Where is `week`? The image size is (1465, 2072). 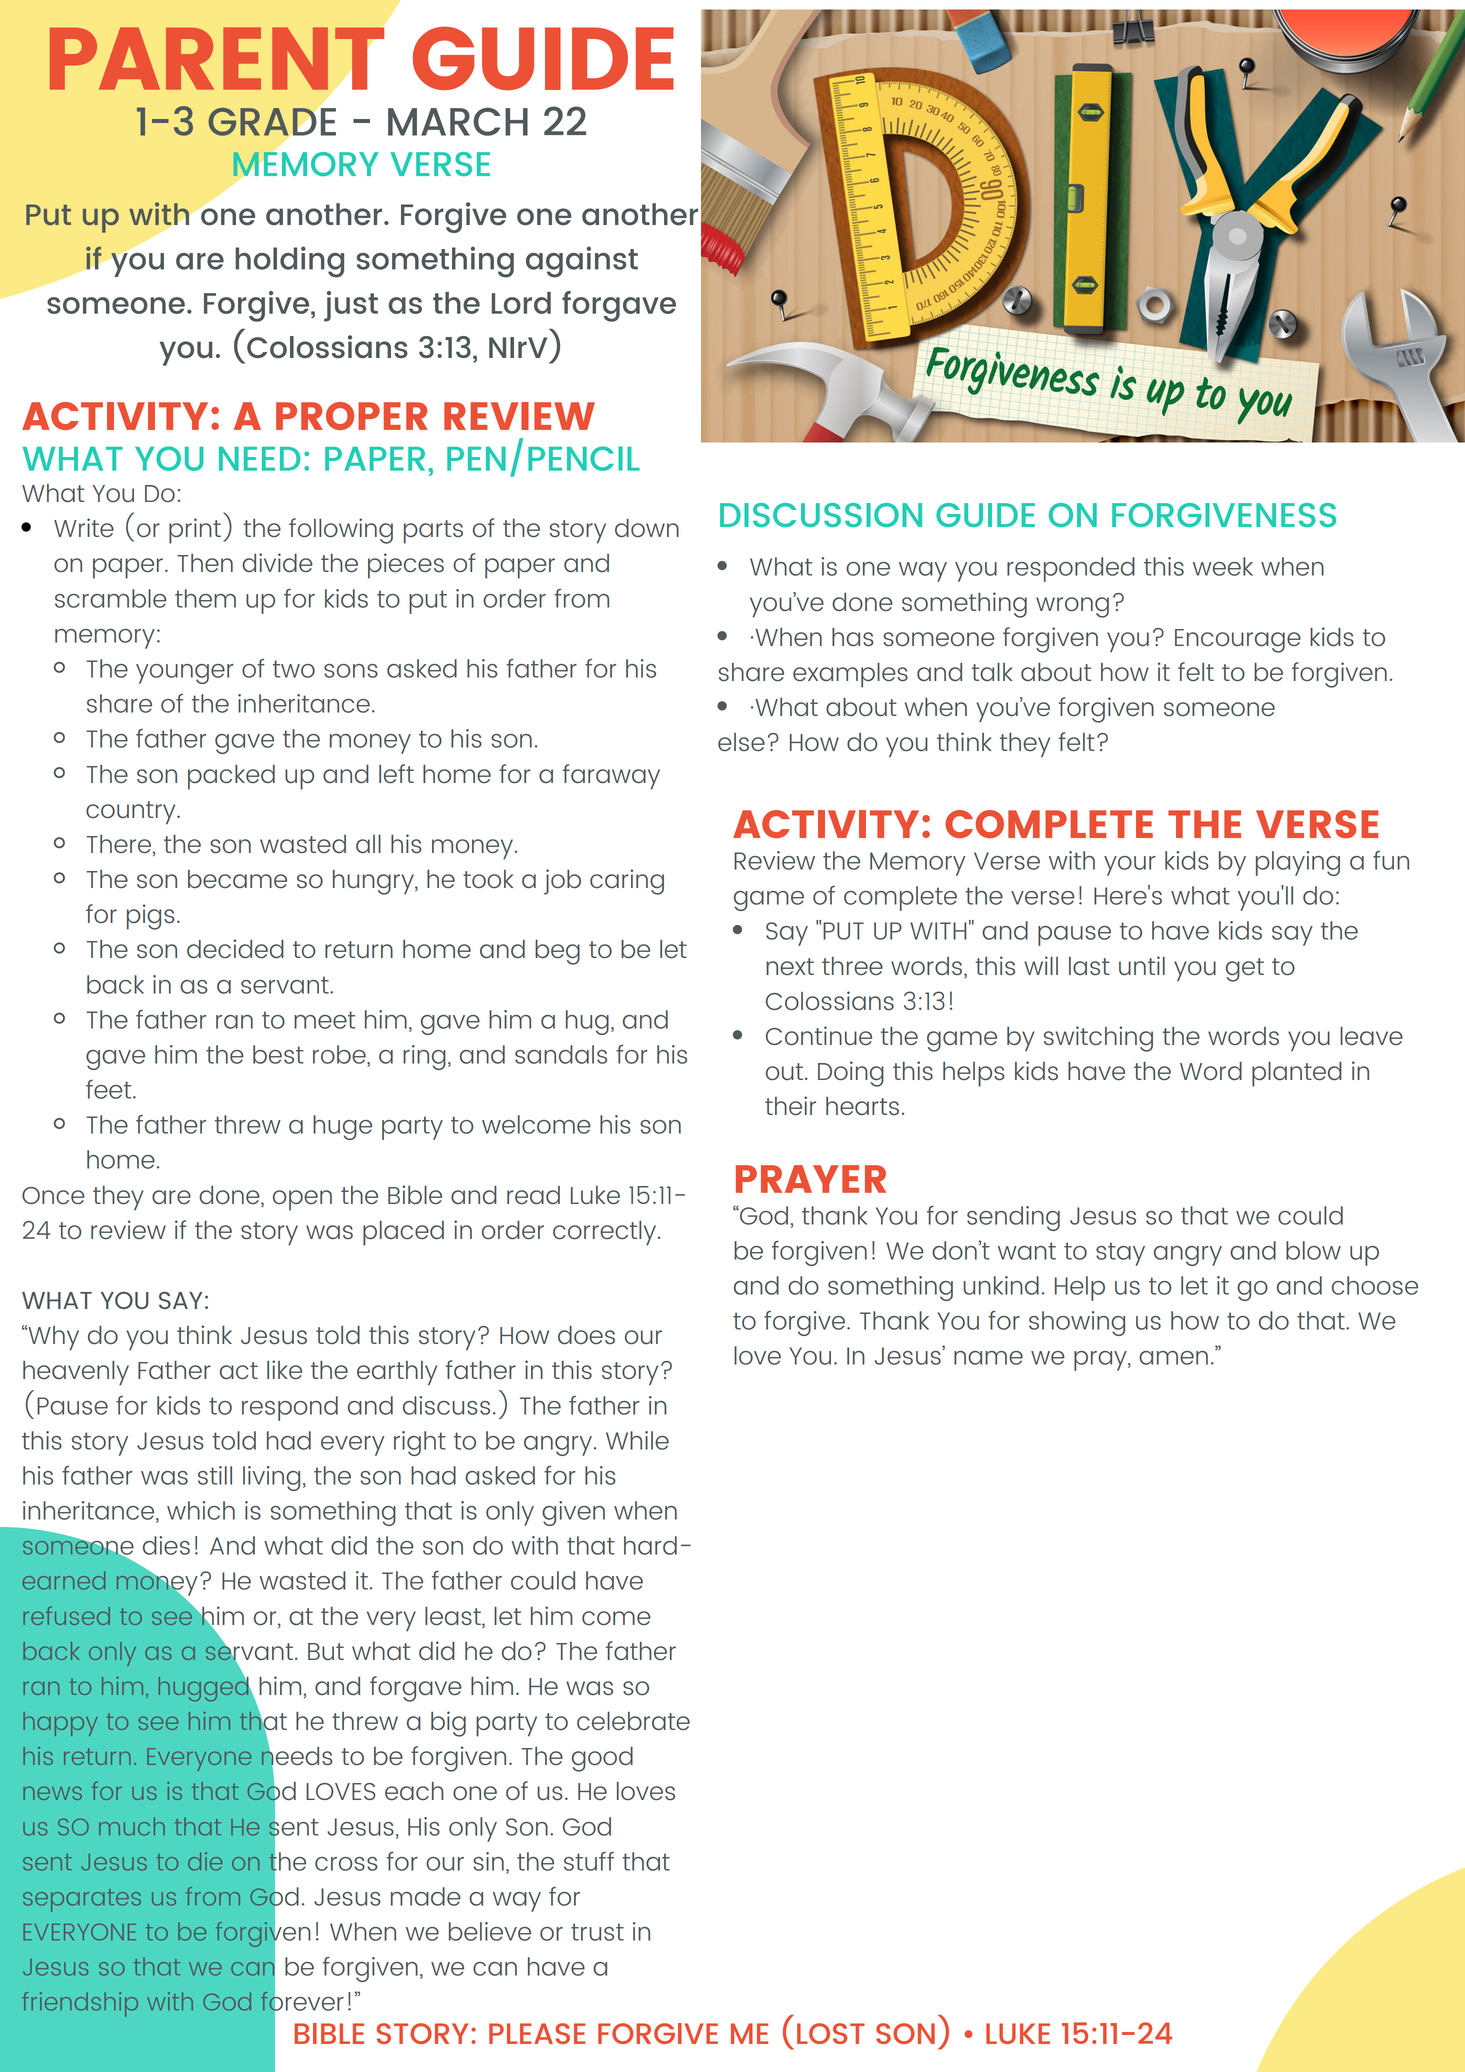 week is located at coordinates (1223, 566).
